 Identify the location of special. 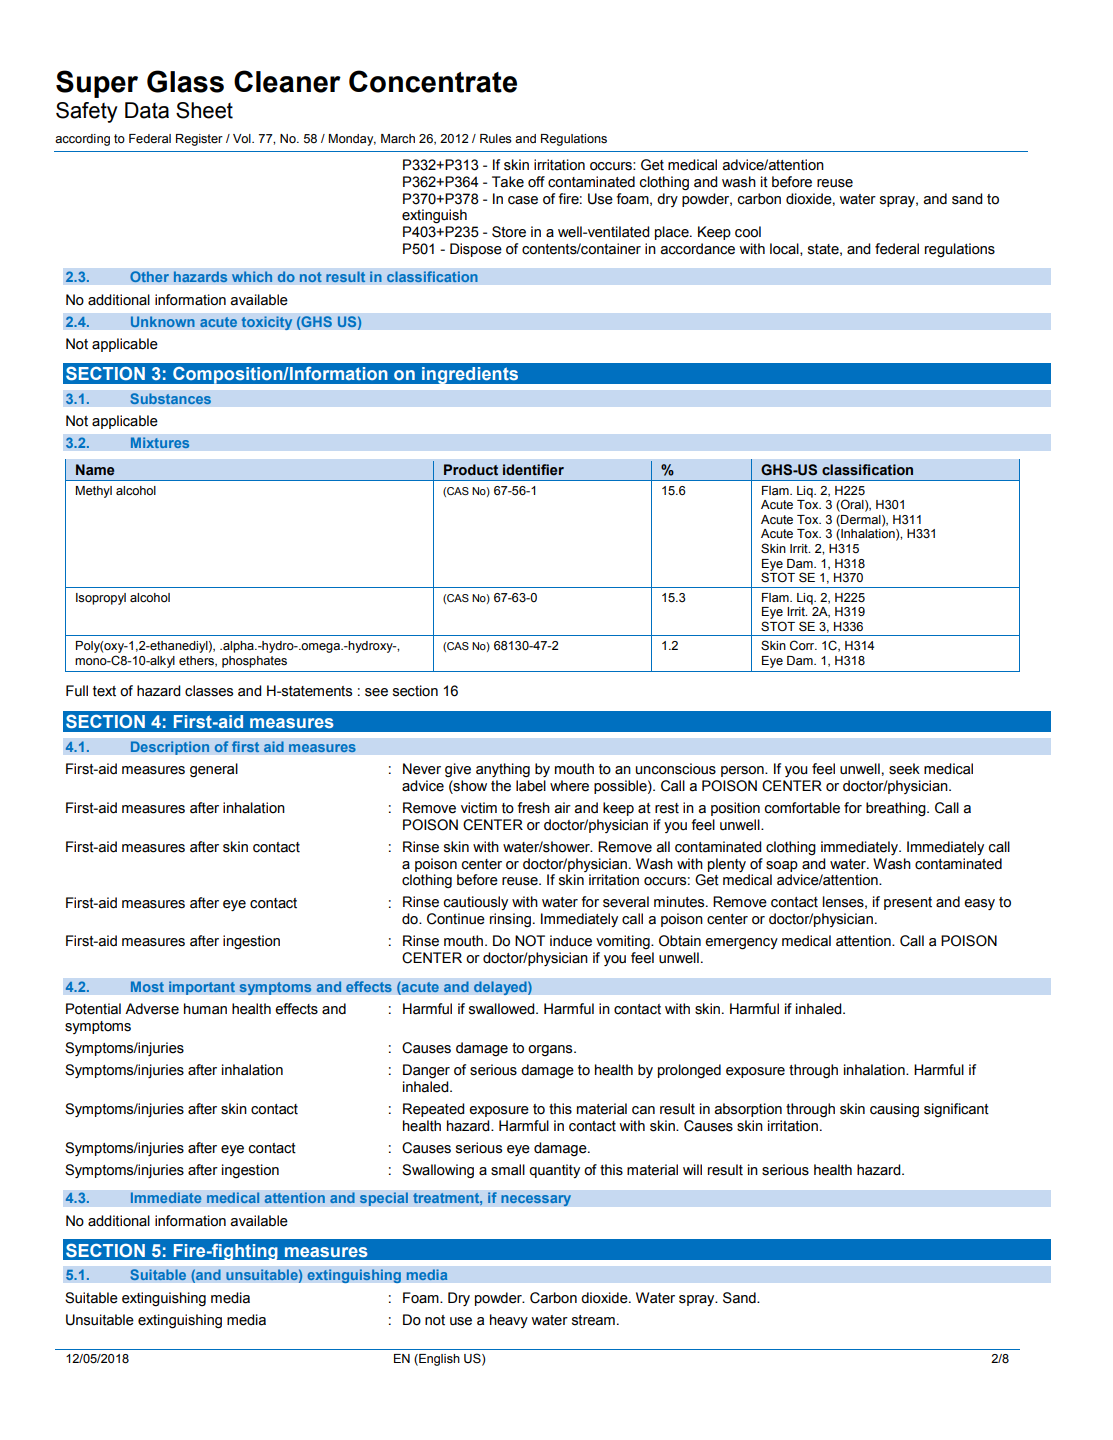
(384, 1199).
